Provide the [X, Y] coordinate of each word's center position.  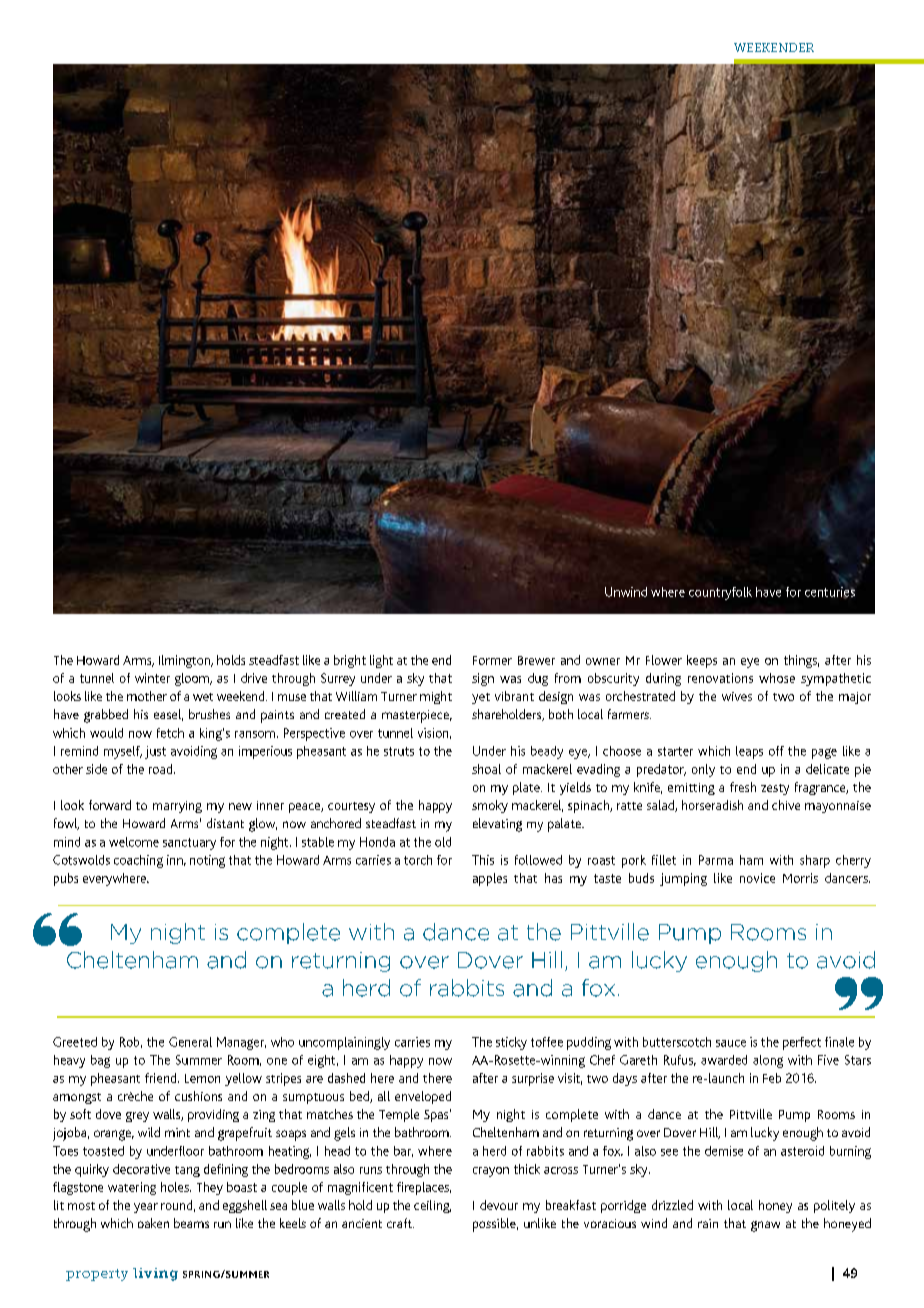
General [190, 1042]
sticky [511, 1043]
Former [492, 660]
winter [152, 678]
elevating [497, 825]
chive [786, 805]
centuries [830, 593]
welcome [134, 842]
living [155, 1274]
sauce [731, 1043]
